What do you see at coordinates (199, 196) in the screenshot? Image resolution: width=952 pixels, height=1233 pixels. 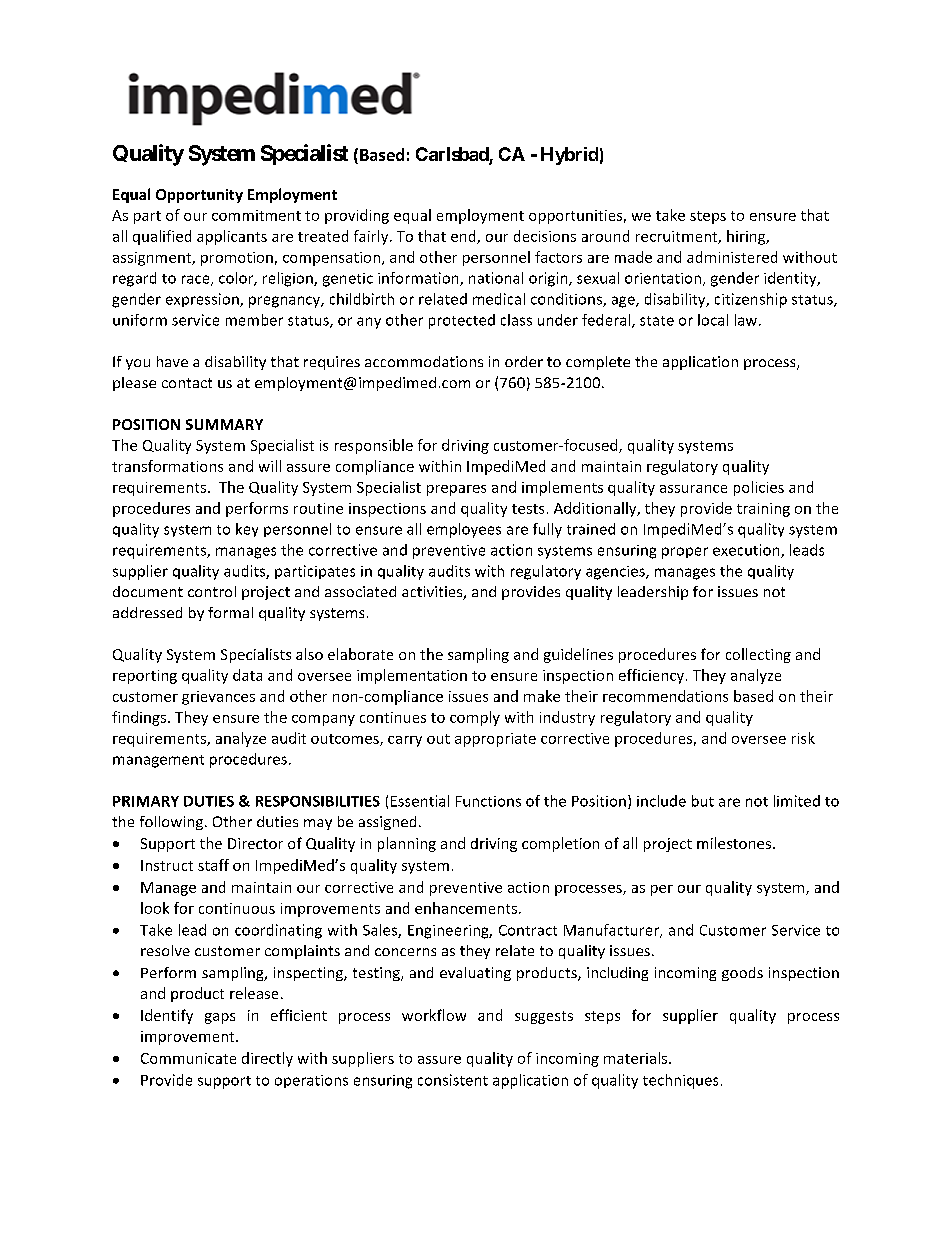 I see `Opportunity` at bounding box center [199, 196].
